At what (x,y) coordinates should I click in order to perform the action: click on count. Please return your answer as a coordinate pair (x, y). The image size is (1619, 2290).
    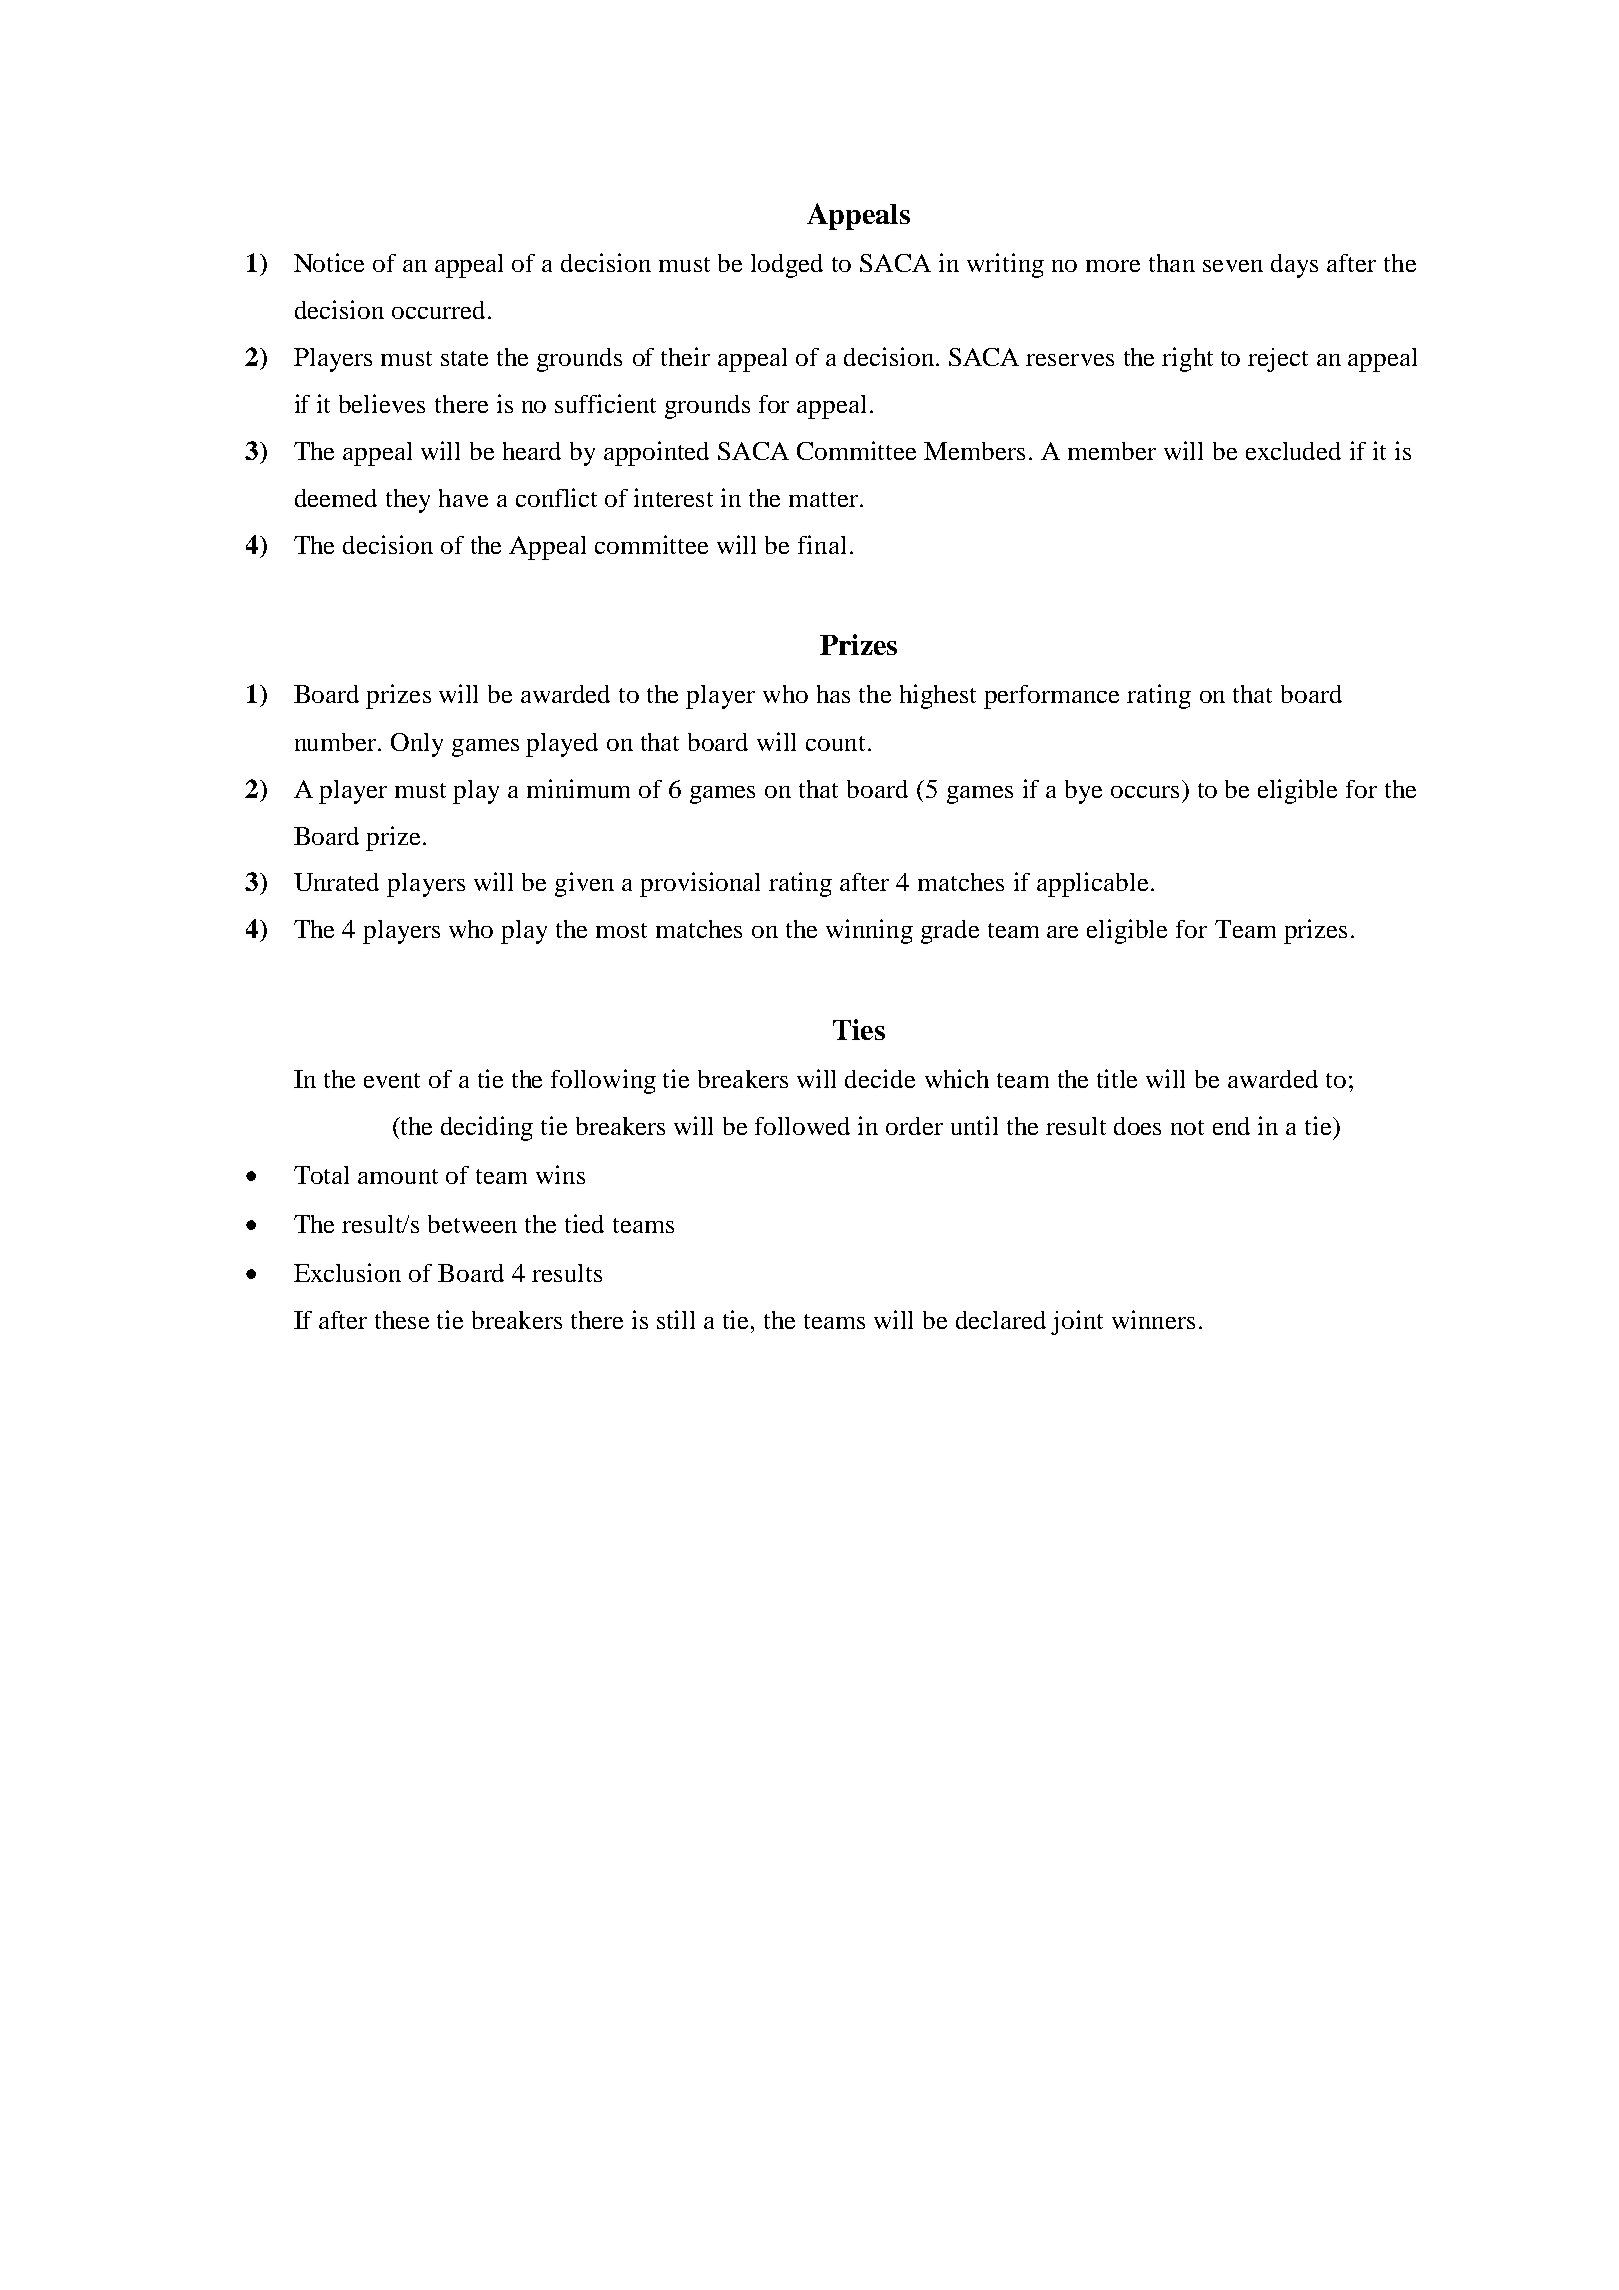
    Looking at the image, I should click on (837, 743).
